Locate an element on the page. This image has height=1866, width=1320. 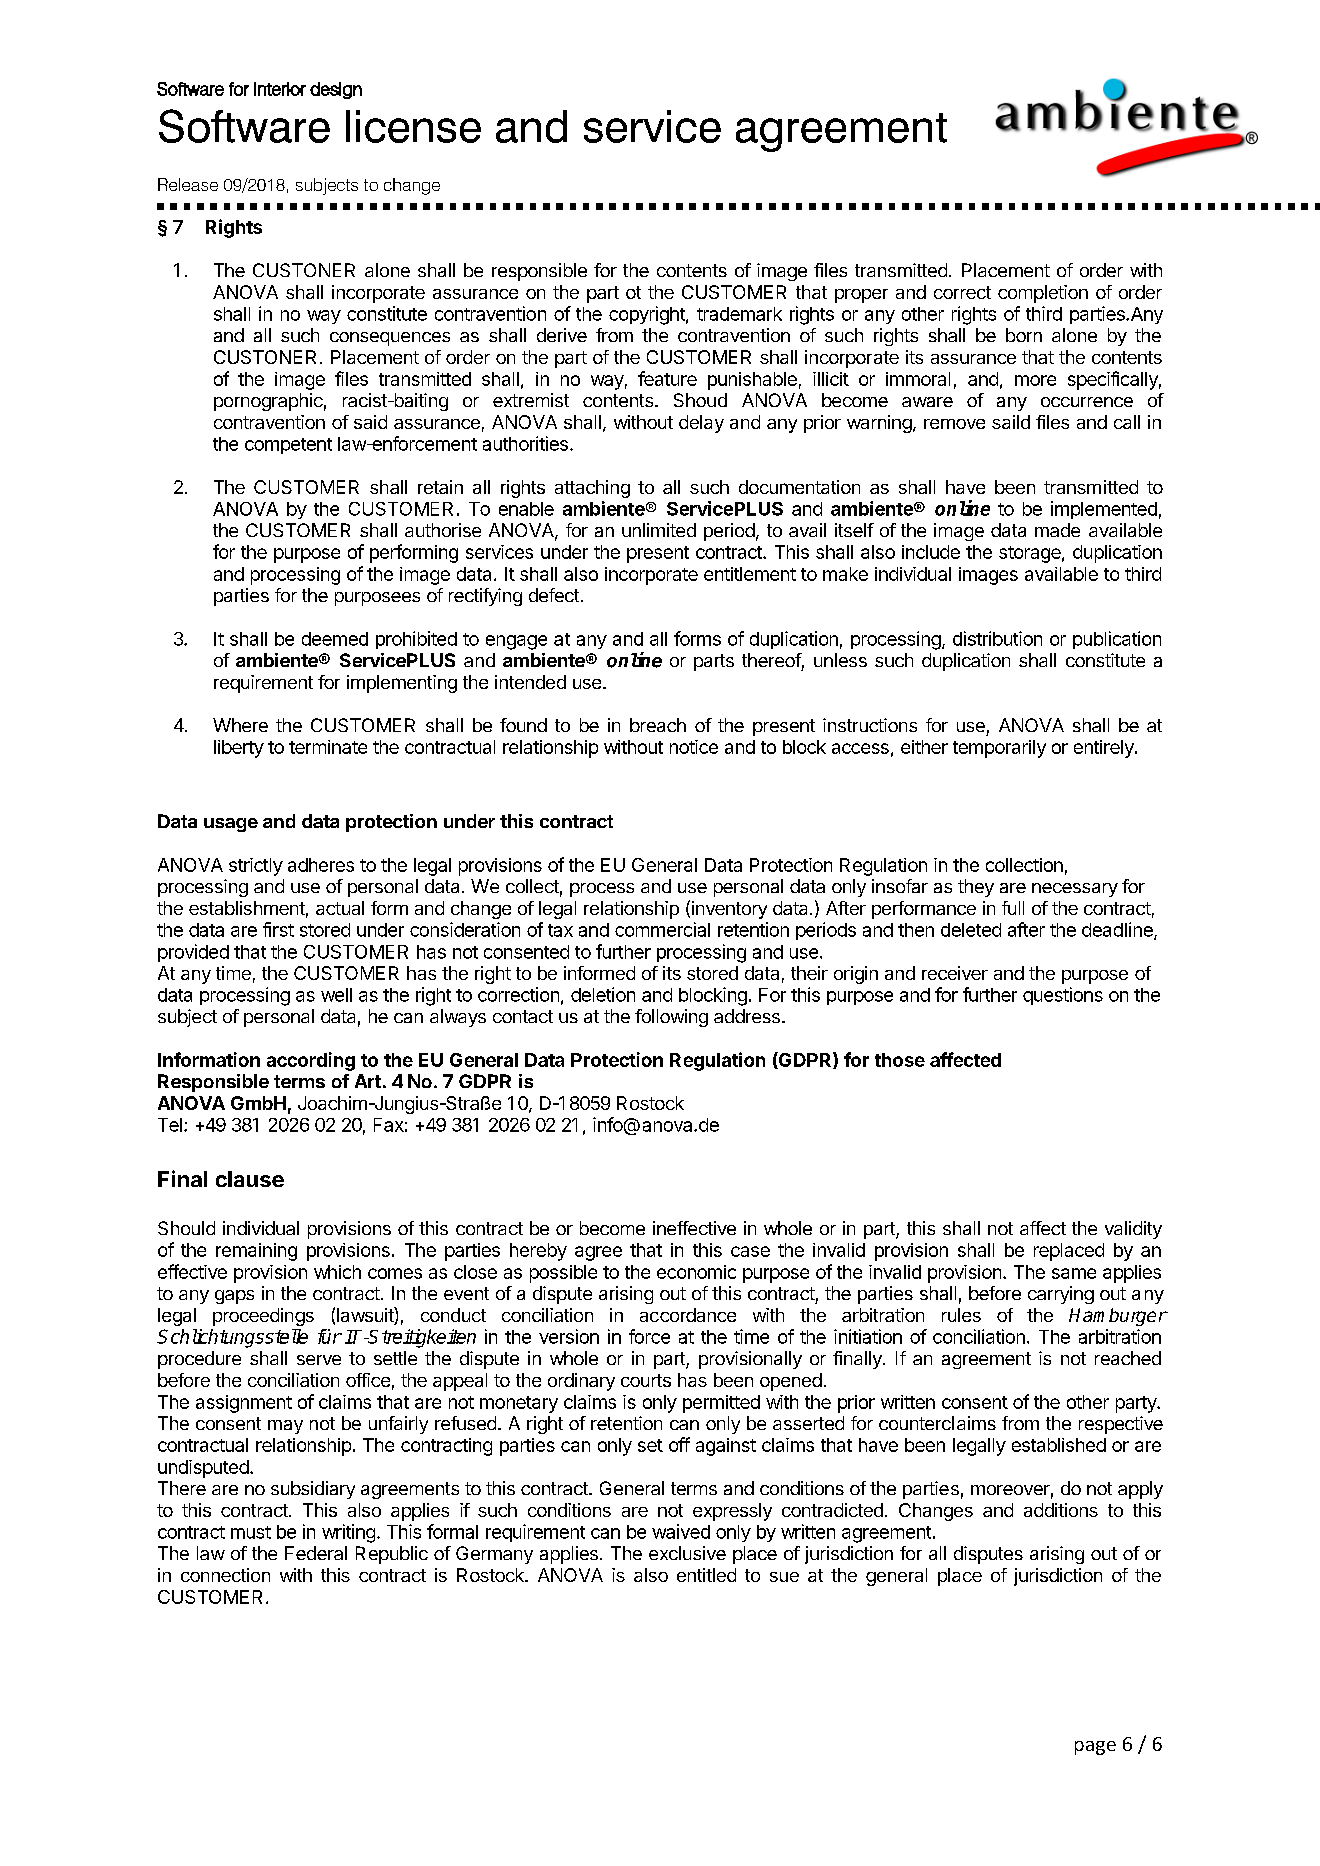
deemed is located at coordinates (335, 639).
